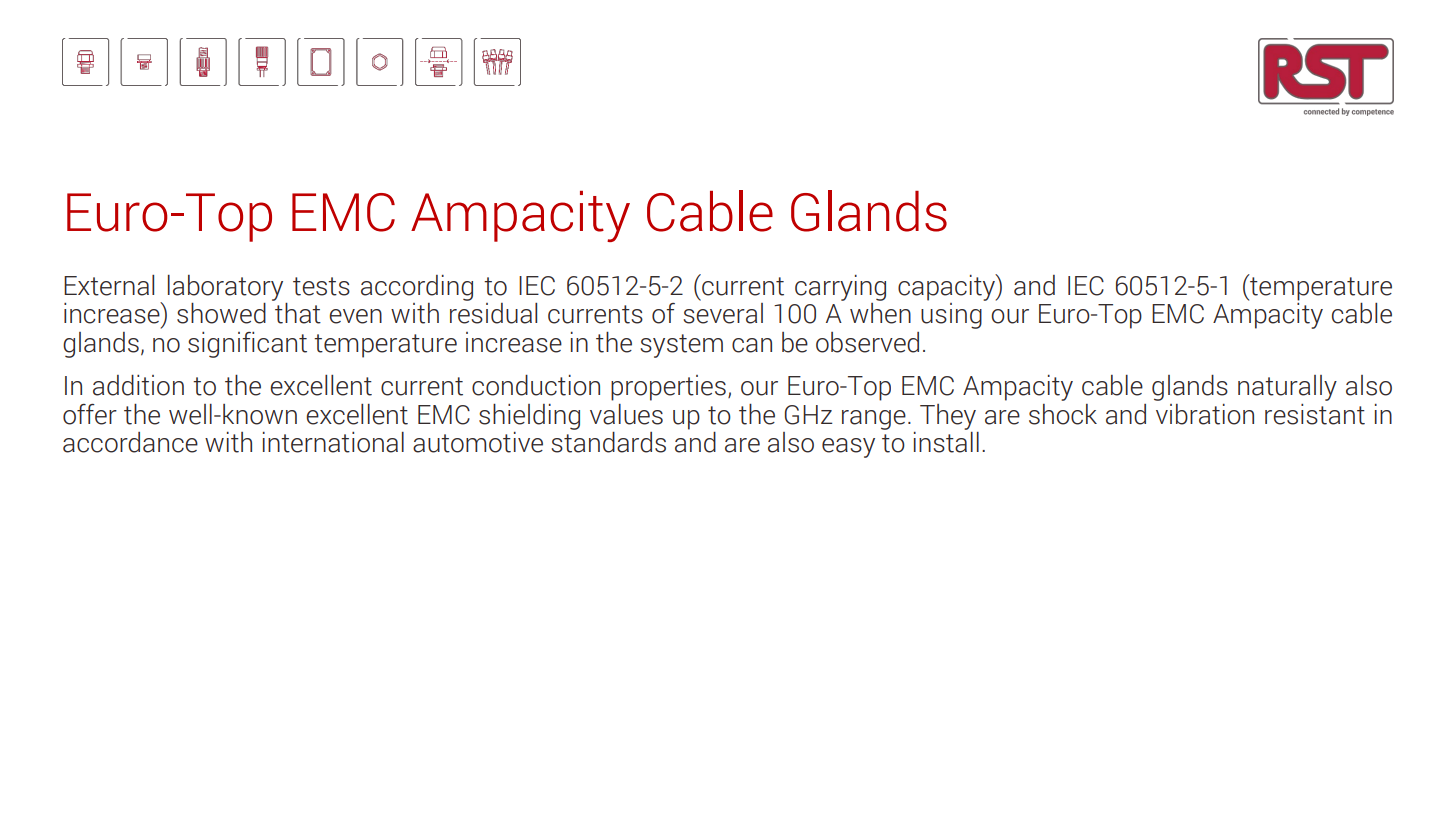 This screenshot has width=1456, height=831. What do you see at coordinates (225, 288) in the screenshot?
I see `laboratory` at bounding box center [225, 288].
